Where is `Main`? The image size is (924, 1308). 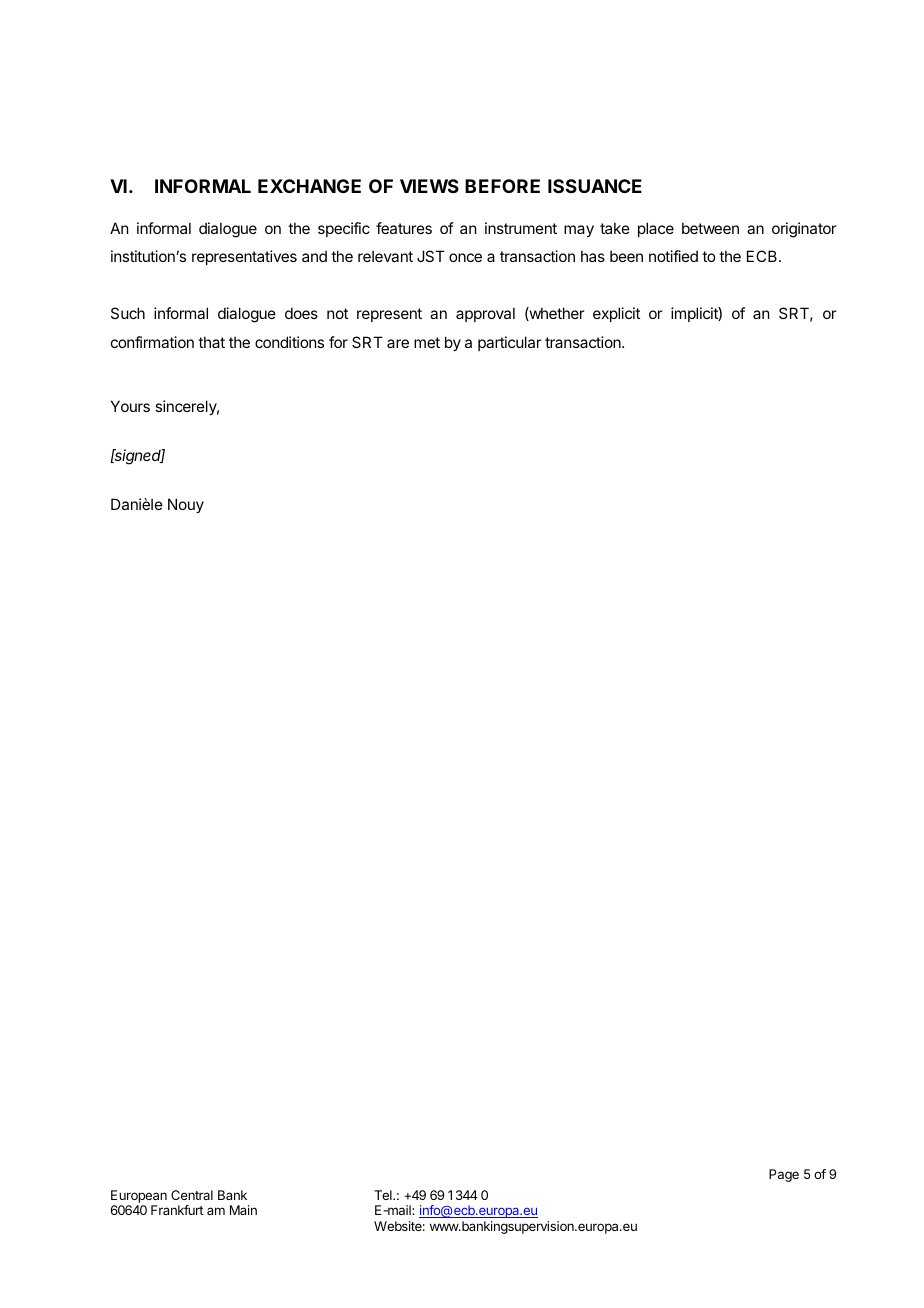 Main is located at coordinates (243, 1210).
